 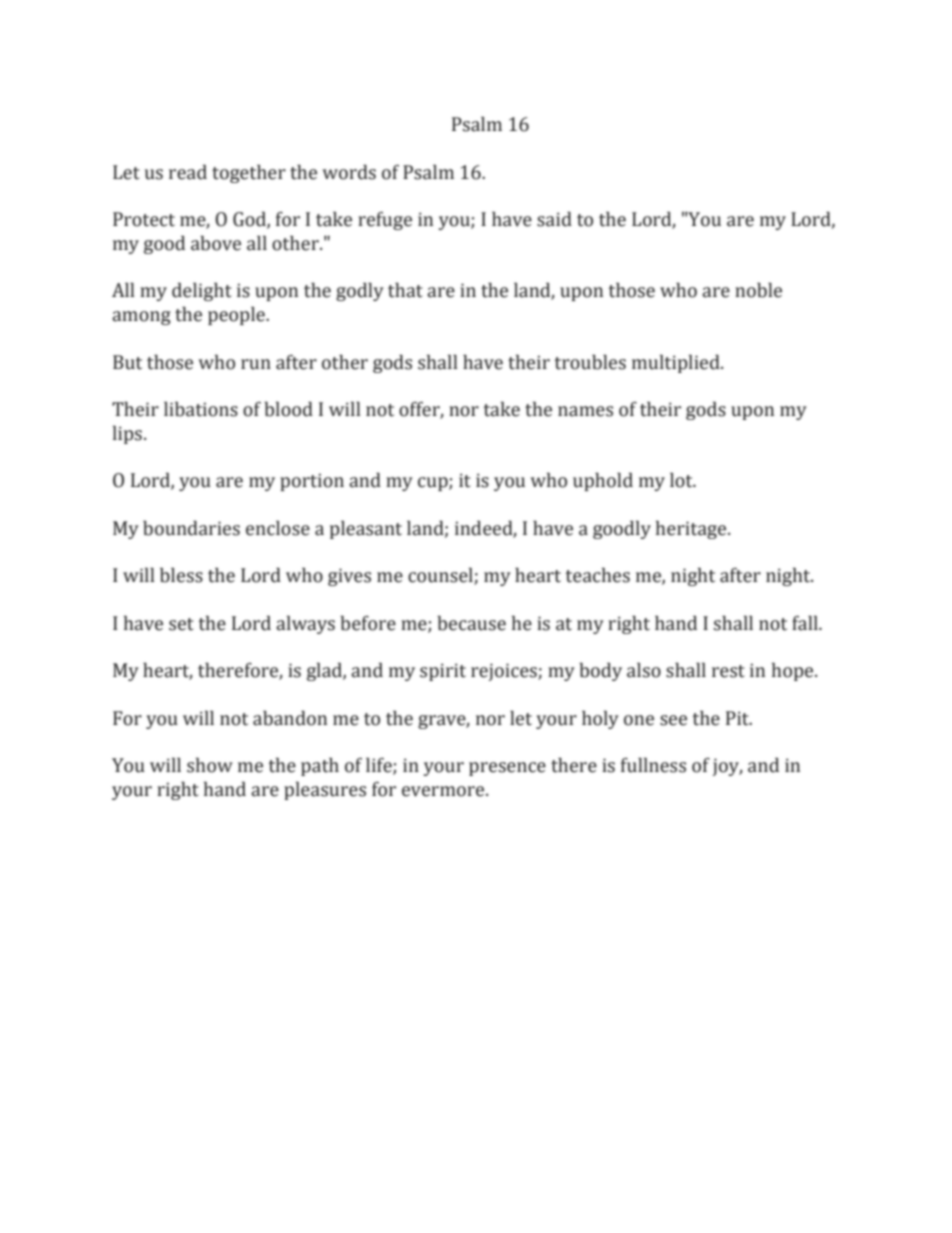 I want to click on said, so click(x=554, y=219).
